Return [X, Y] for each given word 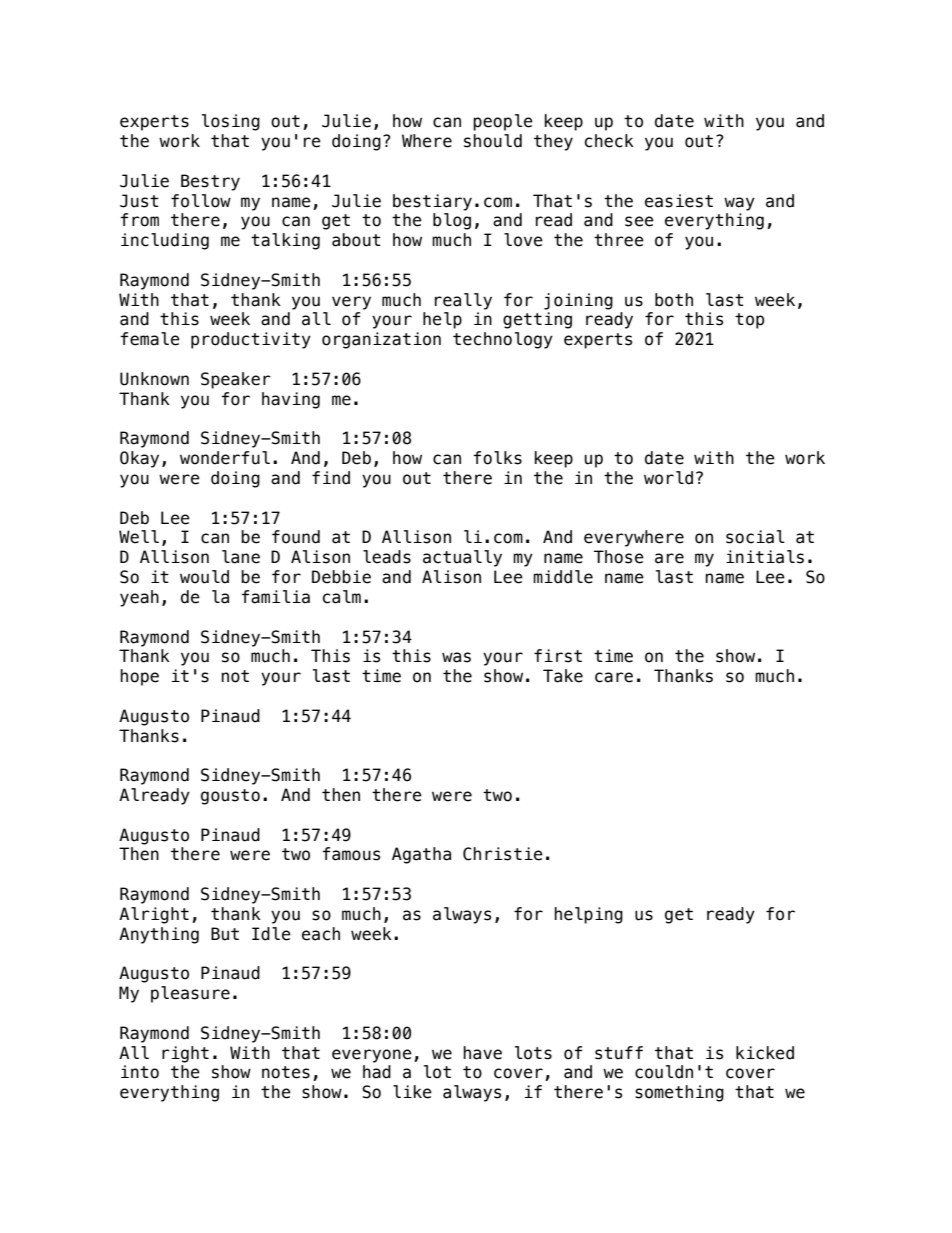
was [456, 657]
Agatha [421, 855]
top [749, 321]
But [225, 934]
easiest [679, 201]
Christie [503, 854]
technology [503, 340]
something [679, 1093]
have [482, 1053]
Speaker [236, 380]
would [204, 577]
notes [286, 1072]
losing [231, 122]
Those [619, 557]
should [493, 141]
